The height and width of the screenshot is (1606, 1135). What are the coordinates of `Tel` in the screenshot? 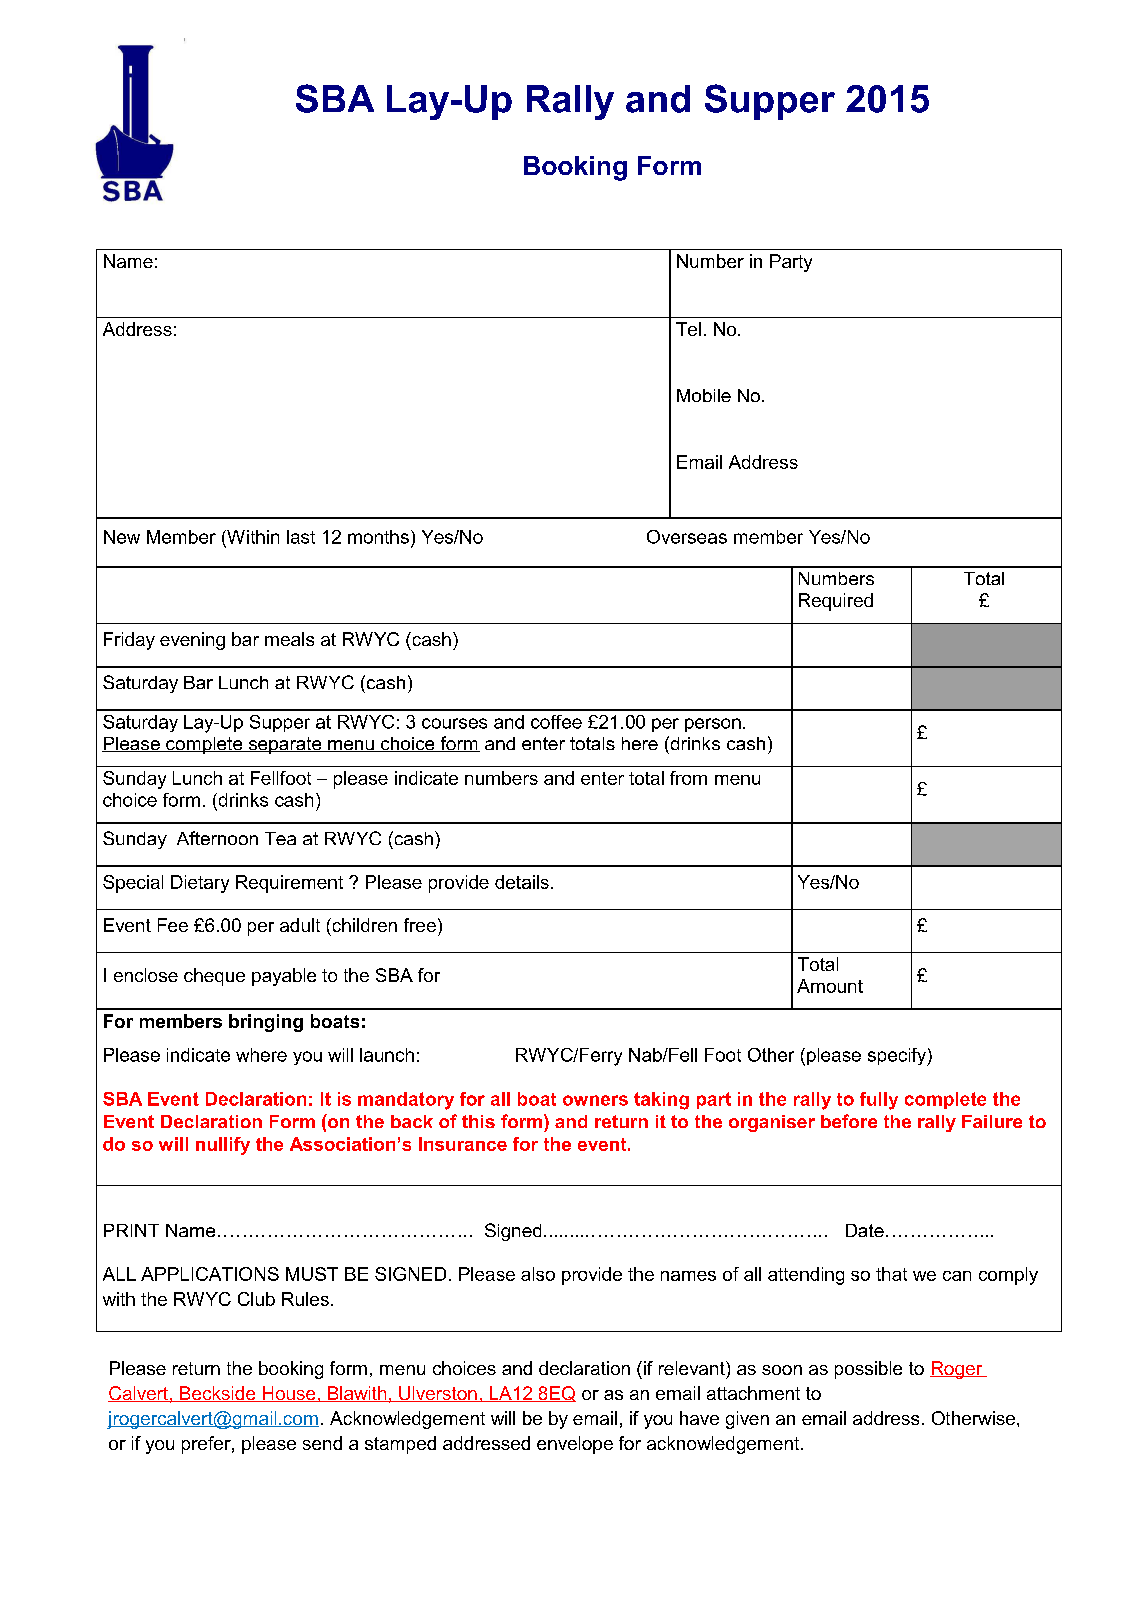 It's located at (688, 329).
